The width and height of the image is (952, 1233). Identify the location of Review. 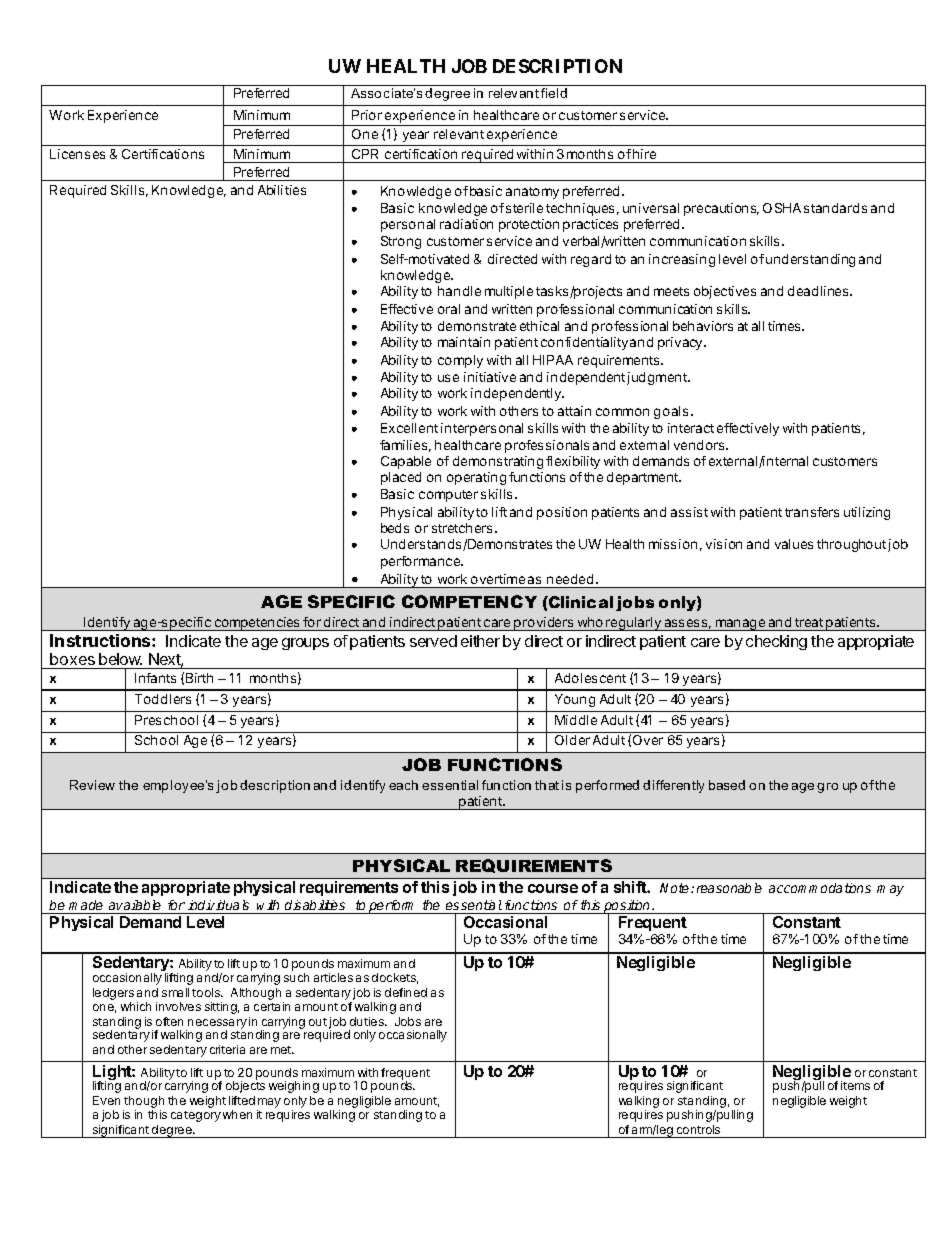
(92, 785).
